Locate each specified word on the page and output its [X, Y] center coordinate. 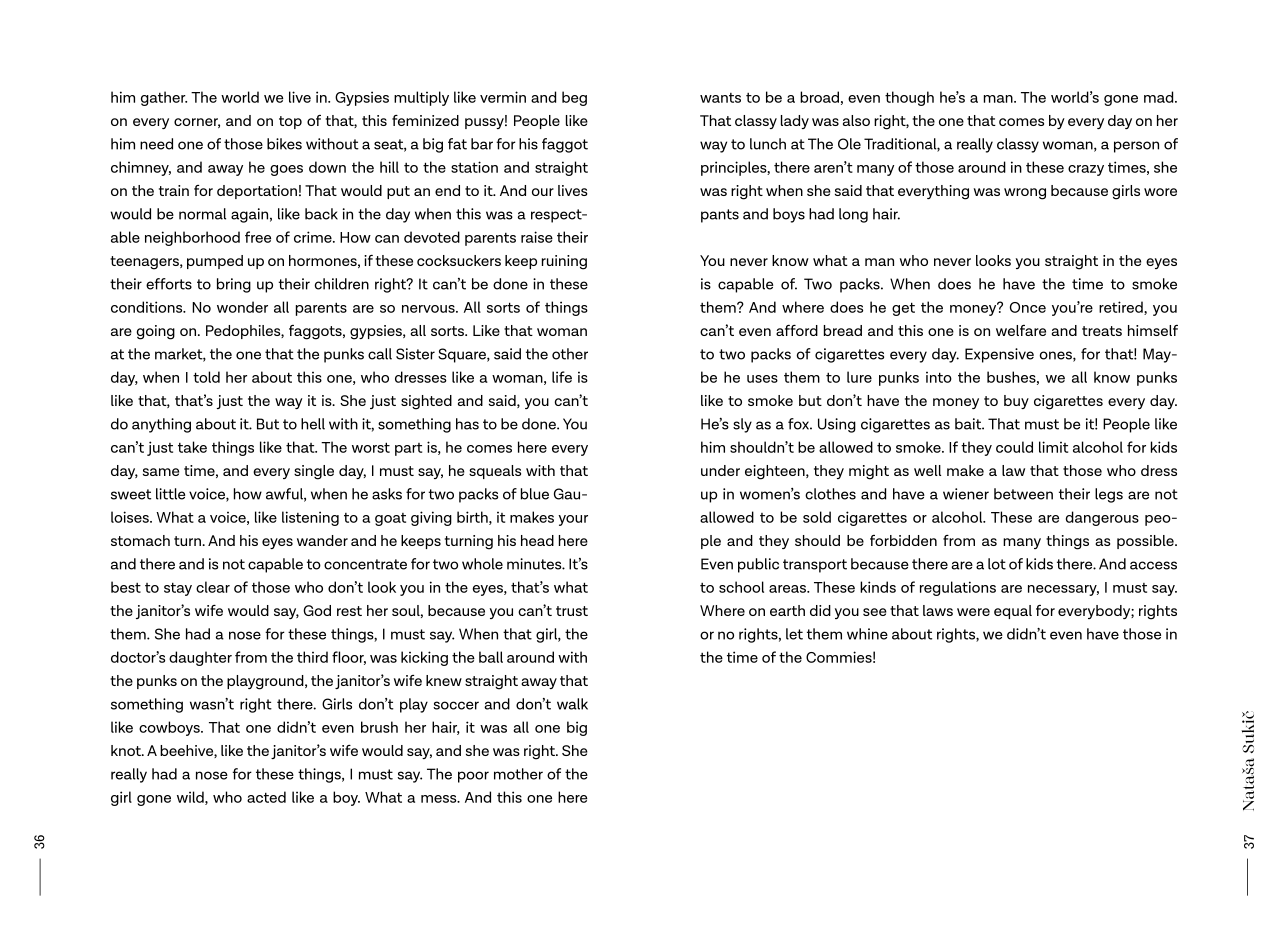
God [317, 610]
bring [234, 285]
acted [266, 797]
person [1136, 147]
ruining [564, 262]
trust [572, 611]
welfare [1021, 330]
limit [1053, 447]
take [192, 447]
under [720, 470]
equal [1013, 612]
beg [574, 98]
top [290, 122]
